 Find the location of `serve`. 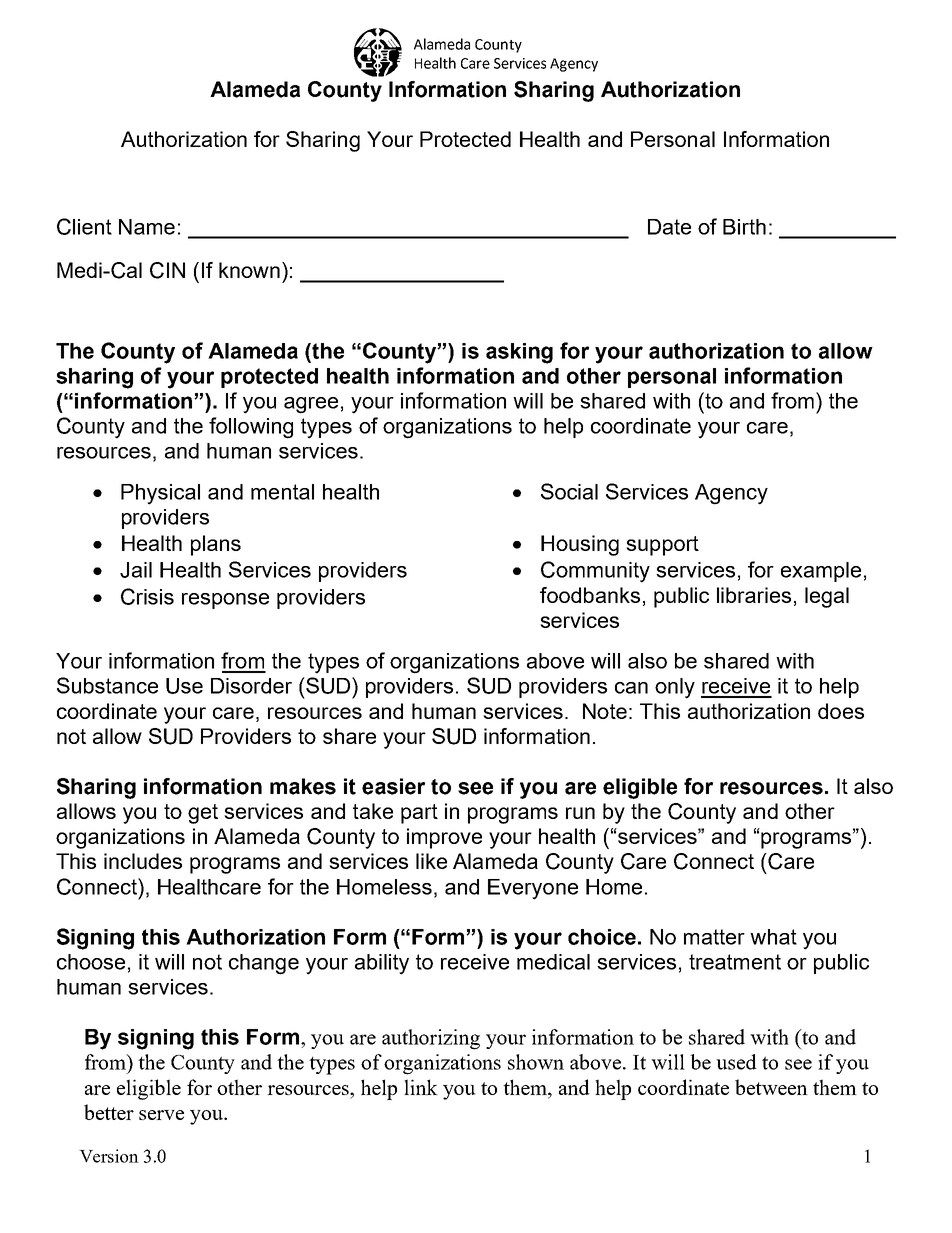

serve is located at coordinates (161, 1115).
